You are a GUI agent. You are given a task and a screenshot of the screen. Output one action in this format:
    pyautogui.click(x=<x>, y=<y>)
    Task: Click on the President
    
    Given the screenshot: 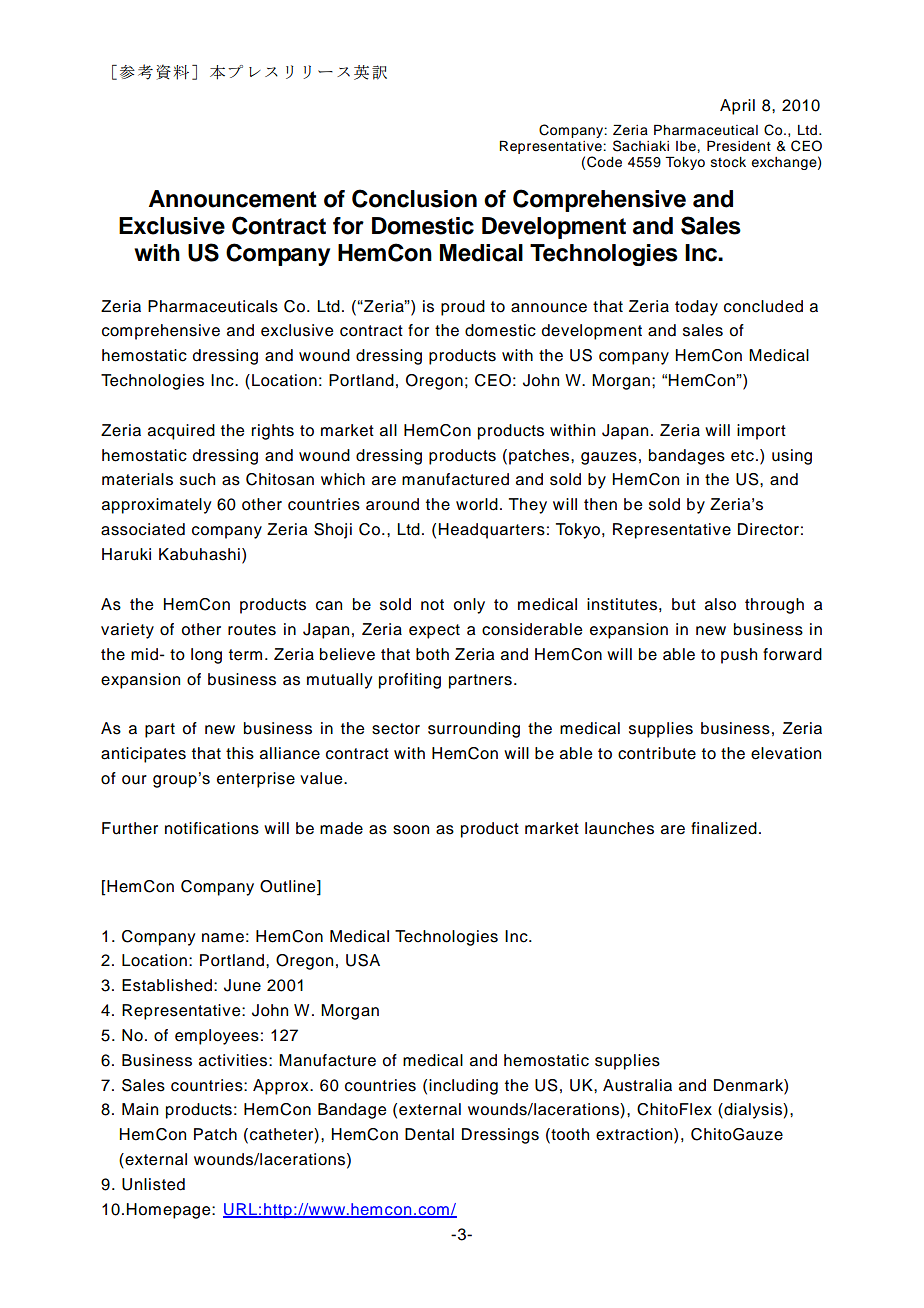 What is the action you would take?
    pyautogui.click(x=739, y=146)
